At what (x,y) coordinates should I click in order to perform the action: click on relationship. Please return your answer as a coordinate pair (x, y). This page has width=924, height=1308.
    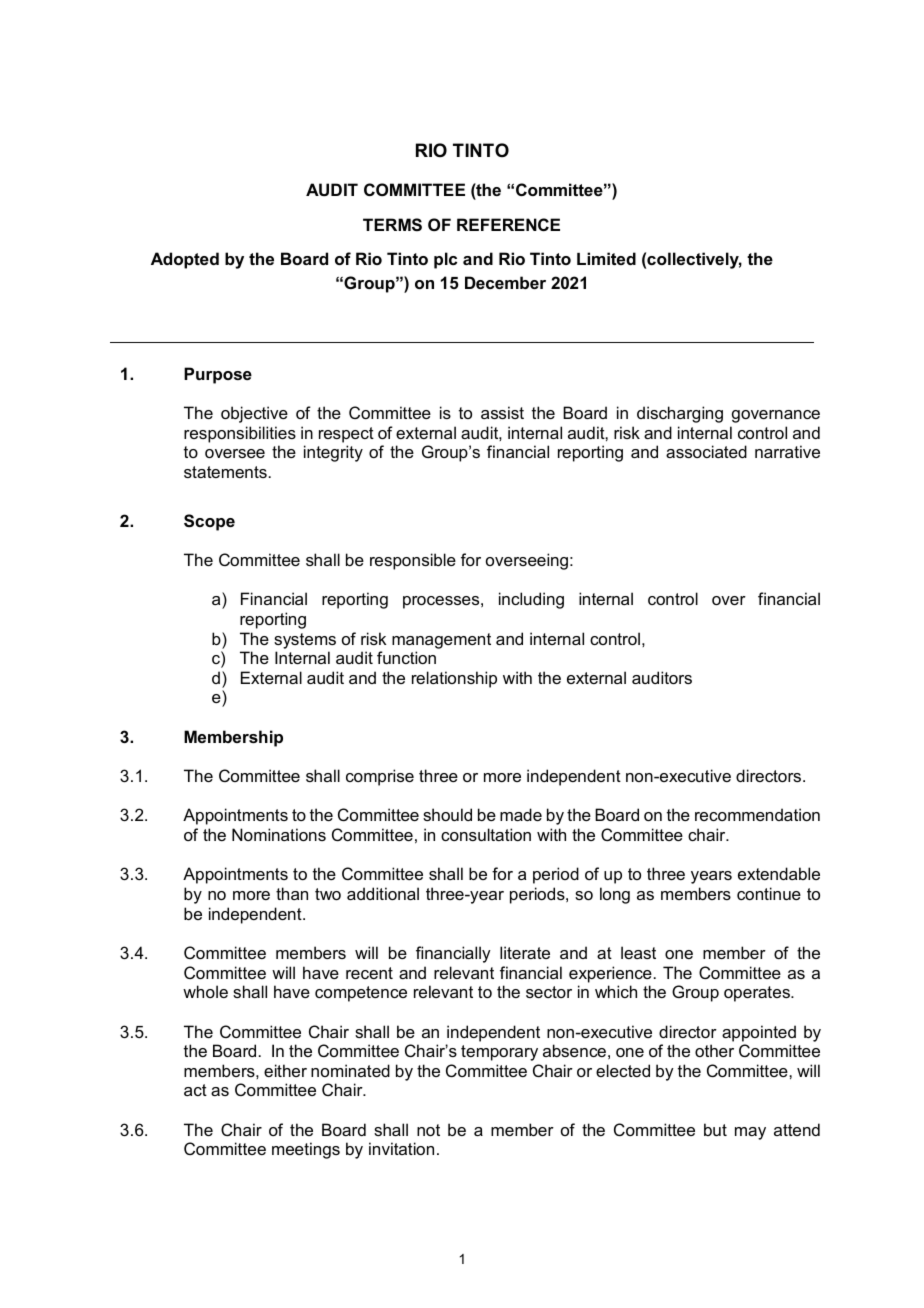
    Looking at the image, I should click on (454, 679).
